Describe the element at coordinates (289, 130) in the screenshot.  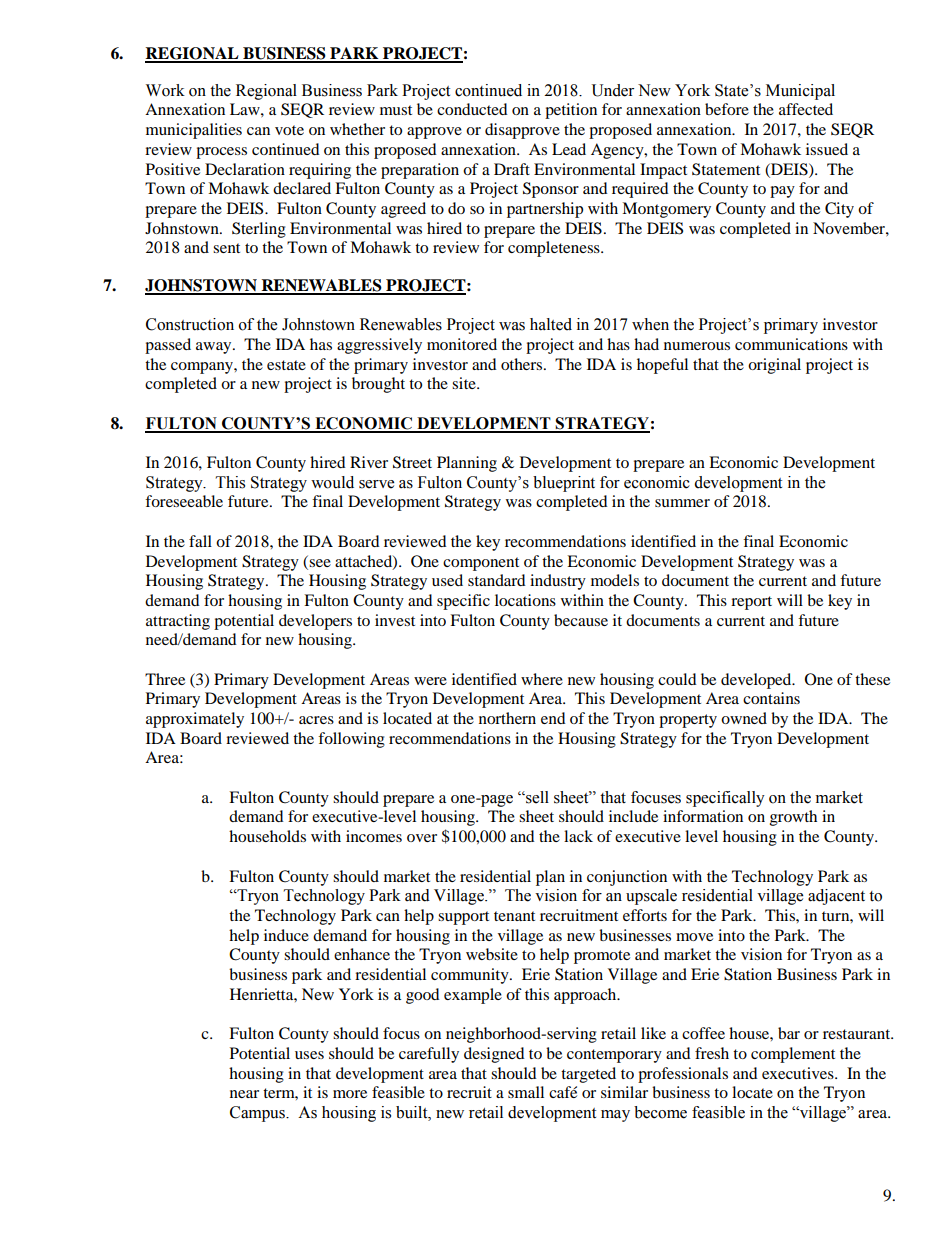
I see `vote` at that location.
